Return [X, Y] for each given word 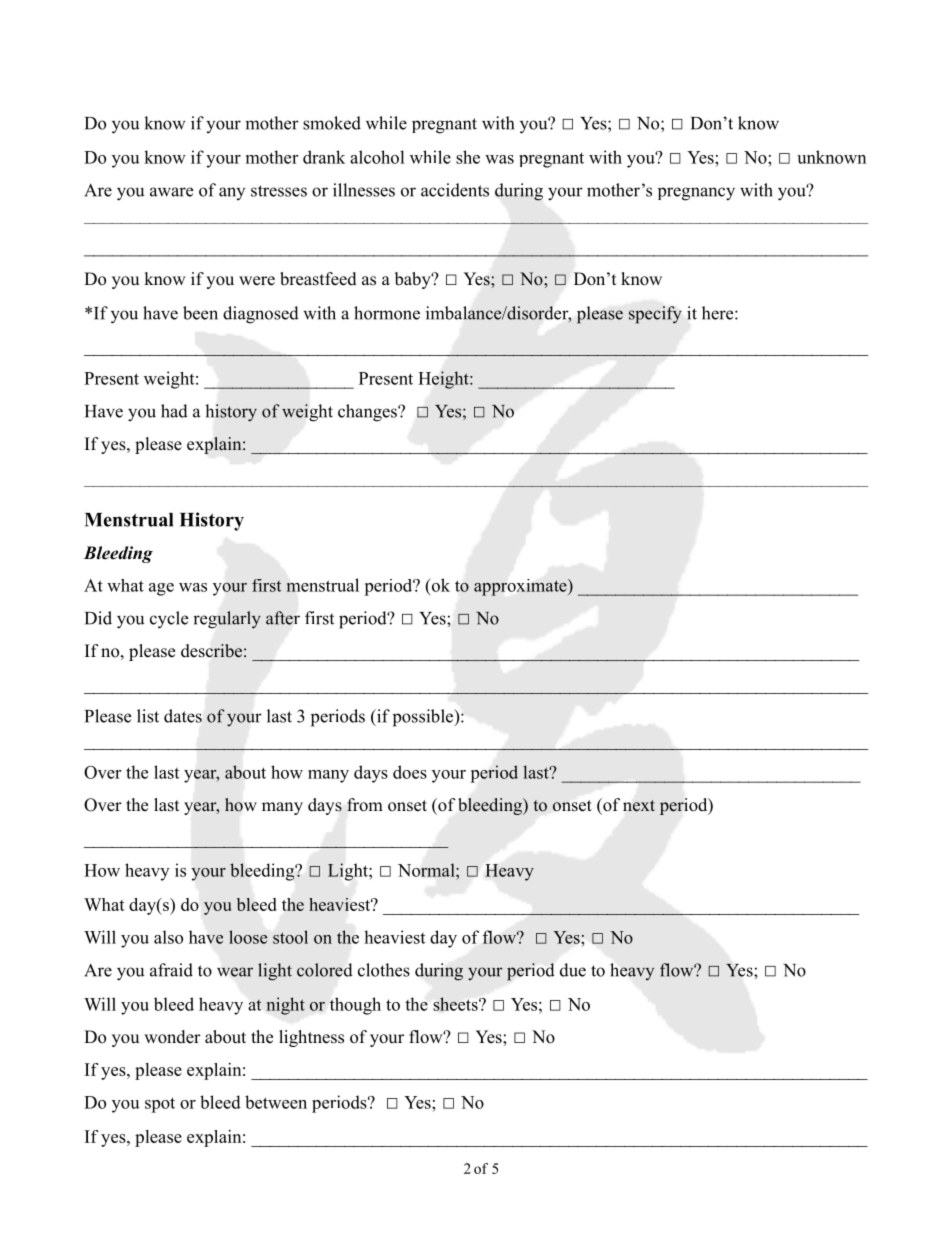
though [355, 1006]
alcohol [377, 157]
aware [171, 192]
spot [160, 1105]
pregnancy [696, 194]
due [573, 970]
